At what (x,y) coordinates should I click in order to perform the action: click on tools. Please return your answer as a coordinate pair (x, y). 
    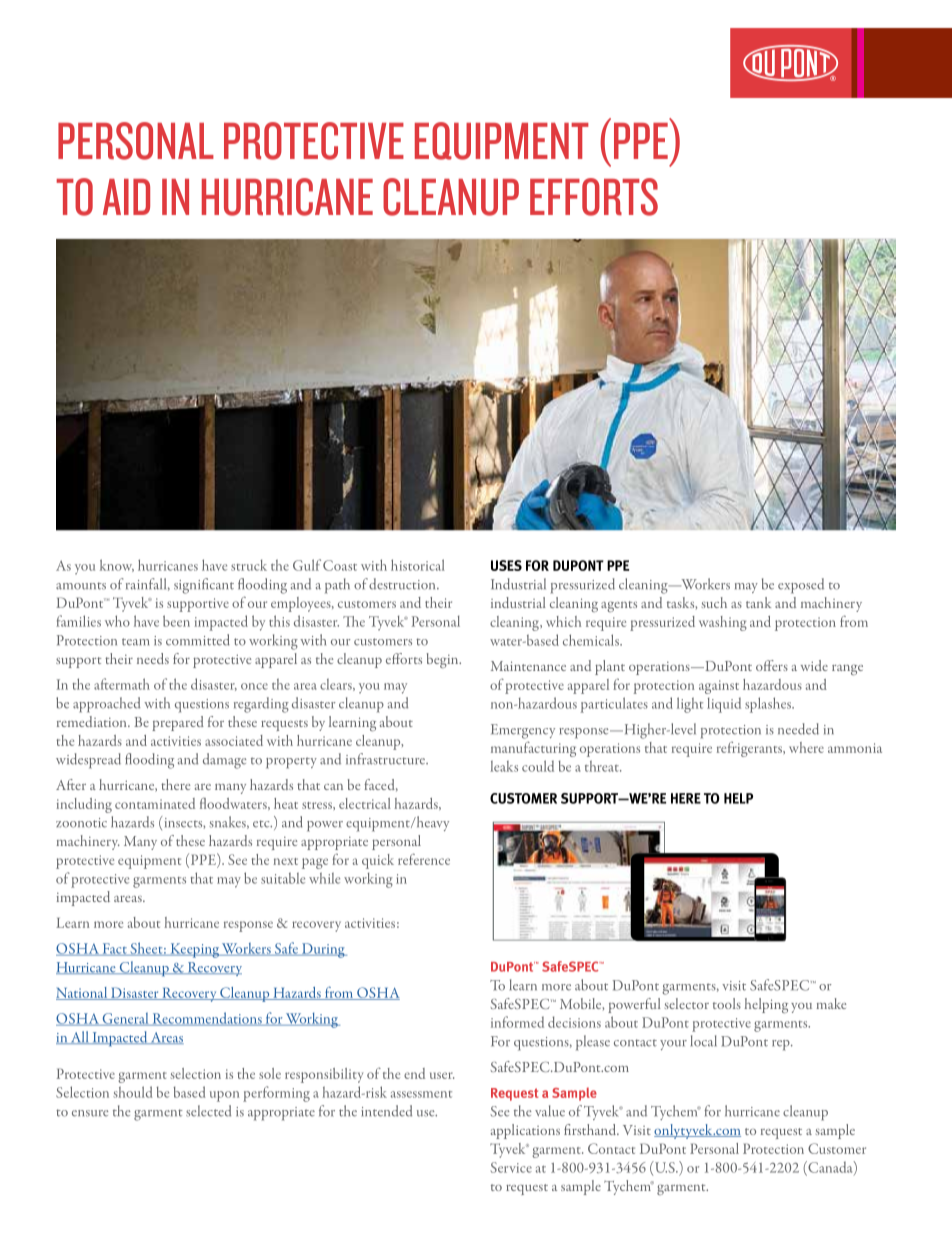
    Looking at the image, I should click on (727, 1003).
